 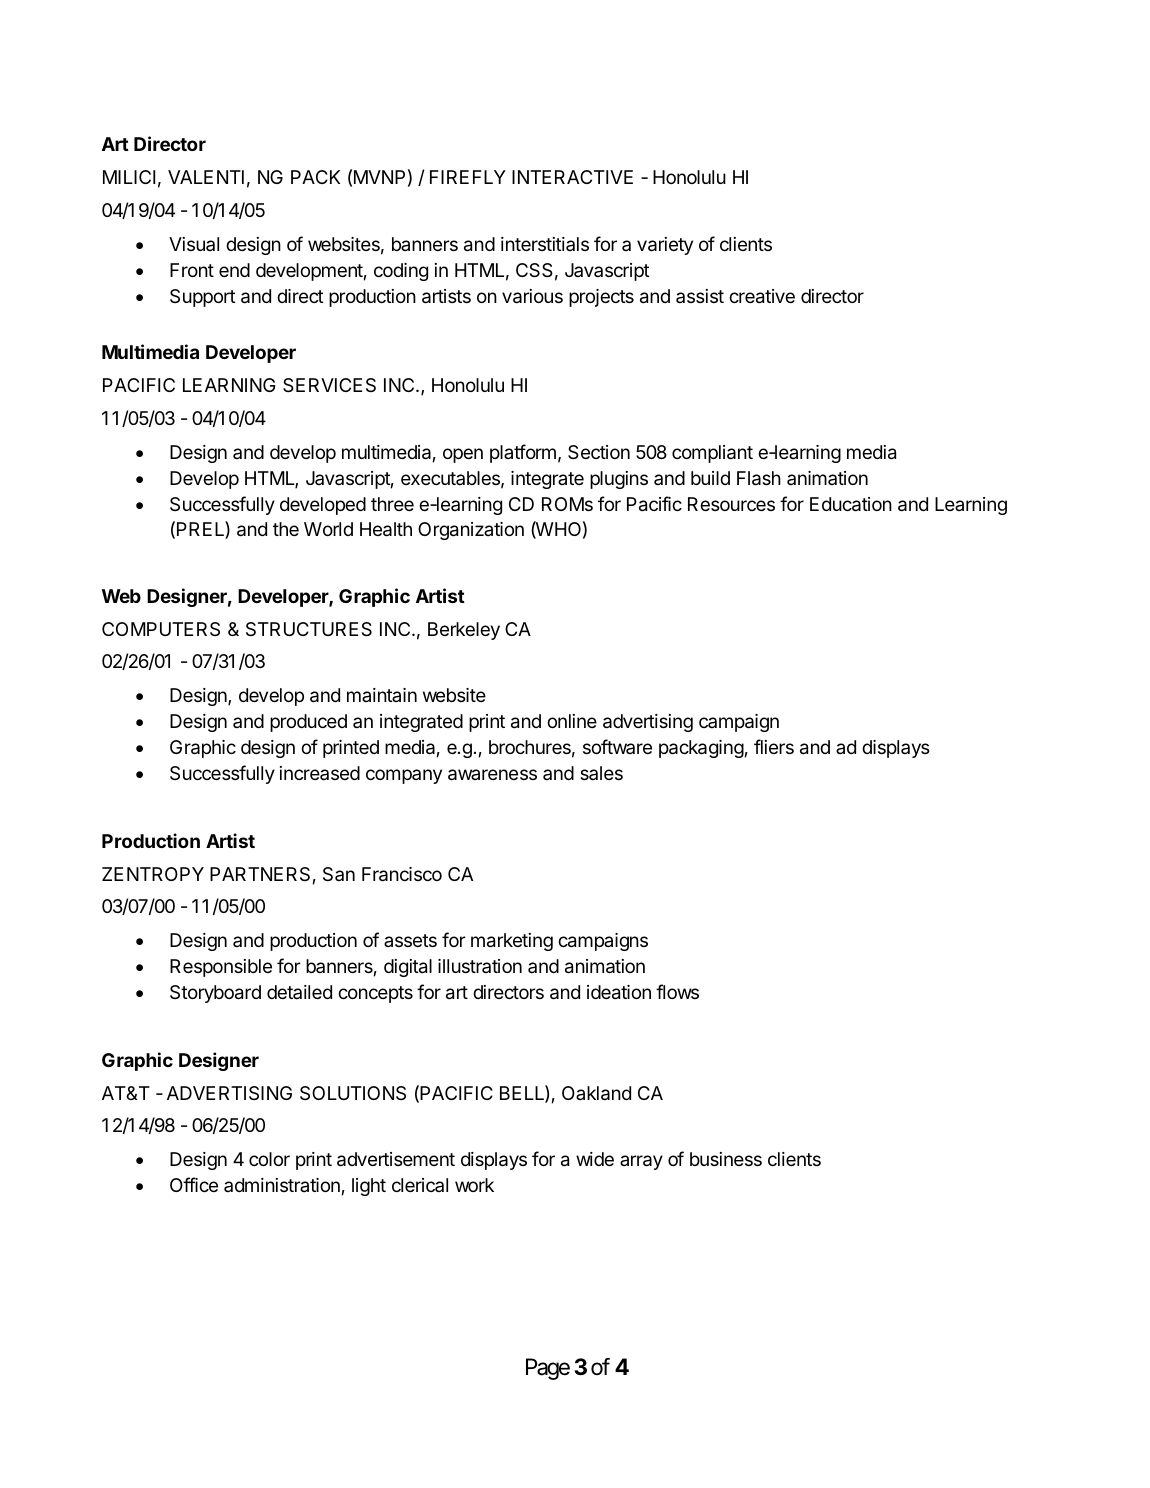 I want to click on Berkeley, so click(x=464, y=631).
